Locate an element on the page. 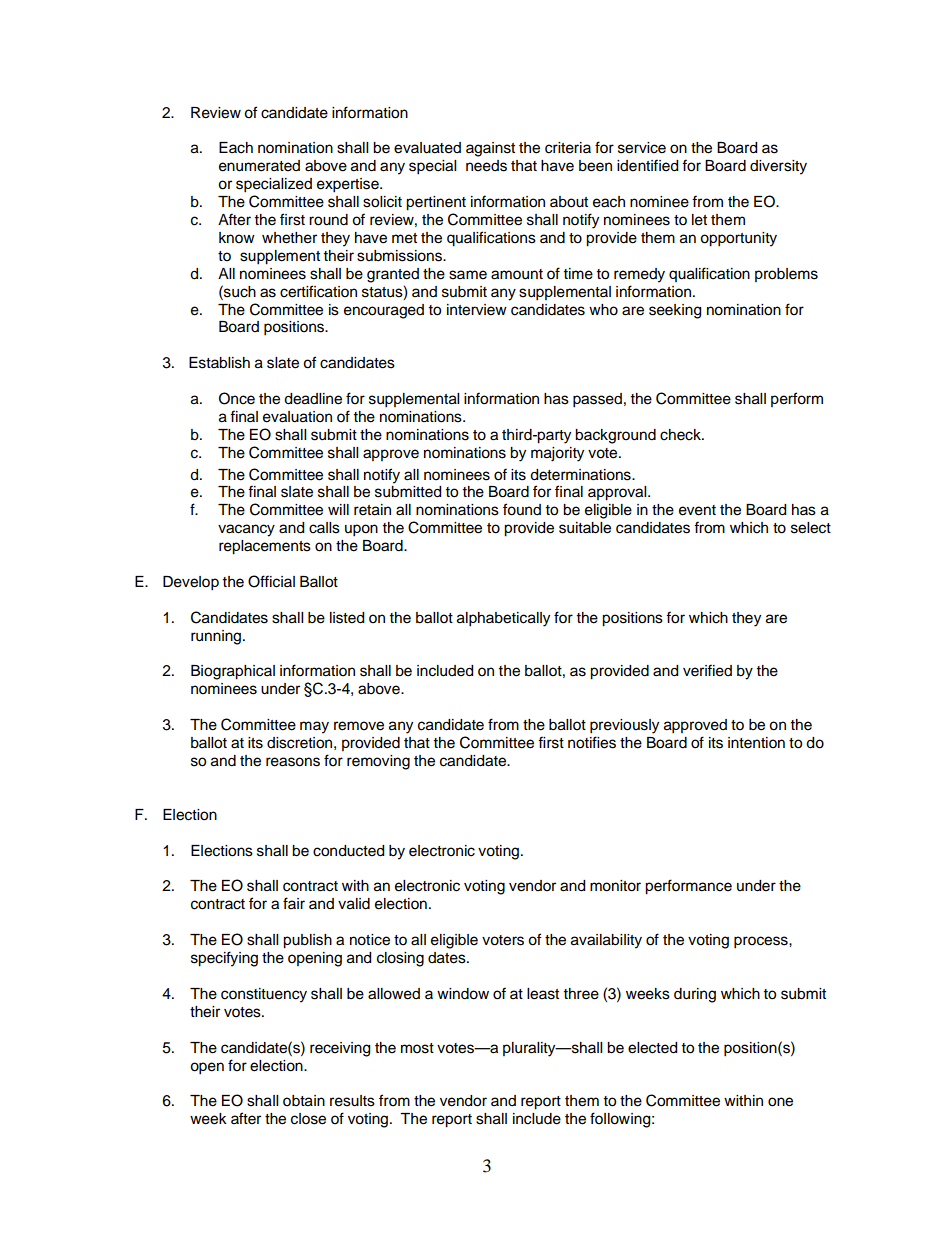  needs is located at coordinates (486, 166).
